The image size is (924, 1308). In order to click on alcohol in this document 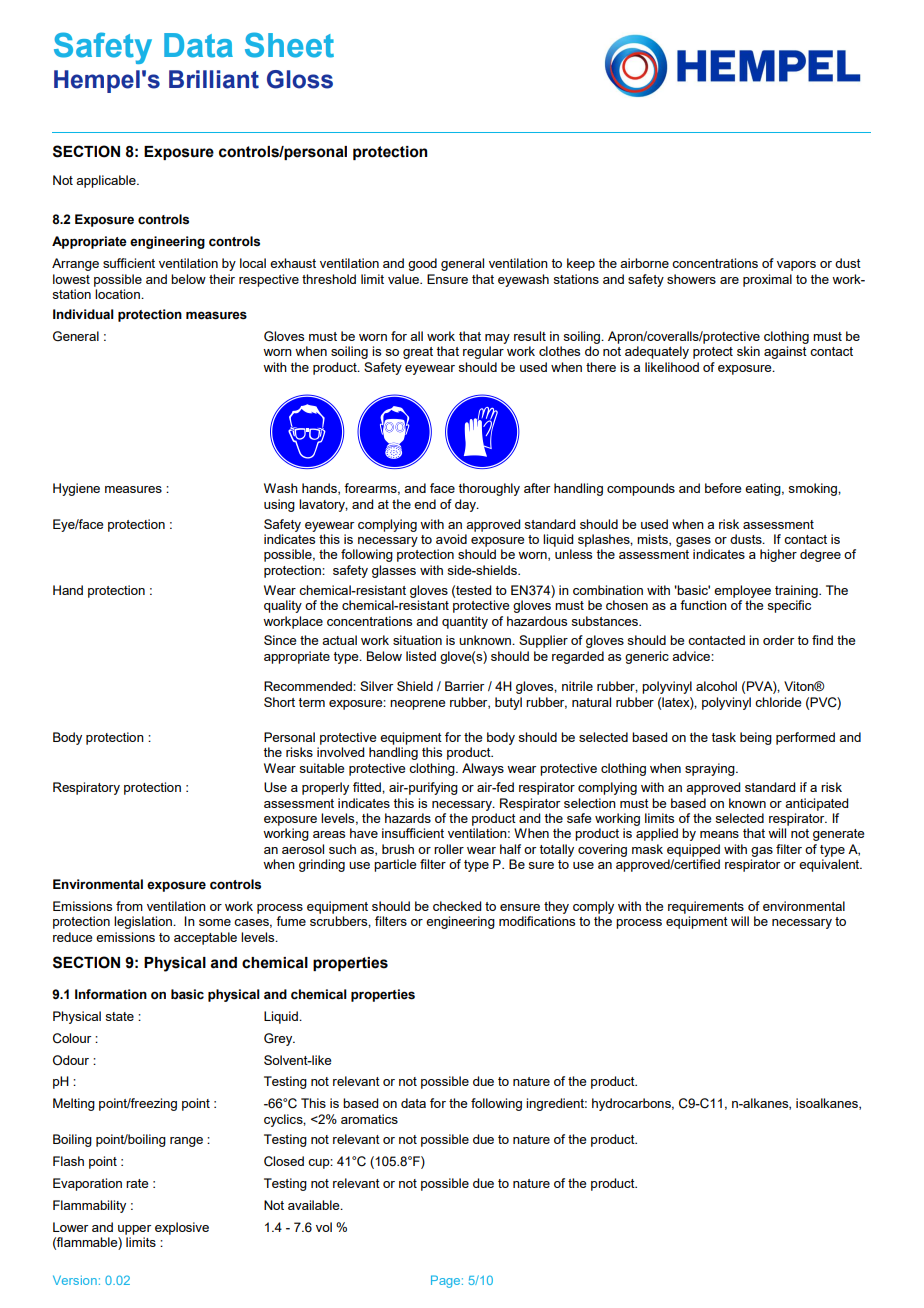, I will do `click(716, 686)`.
